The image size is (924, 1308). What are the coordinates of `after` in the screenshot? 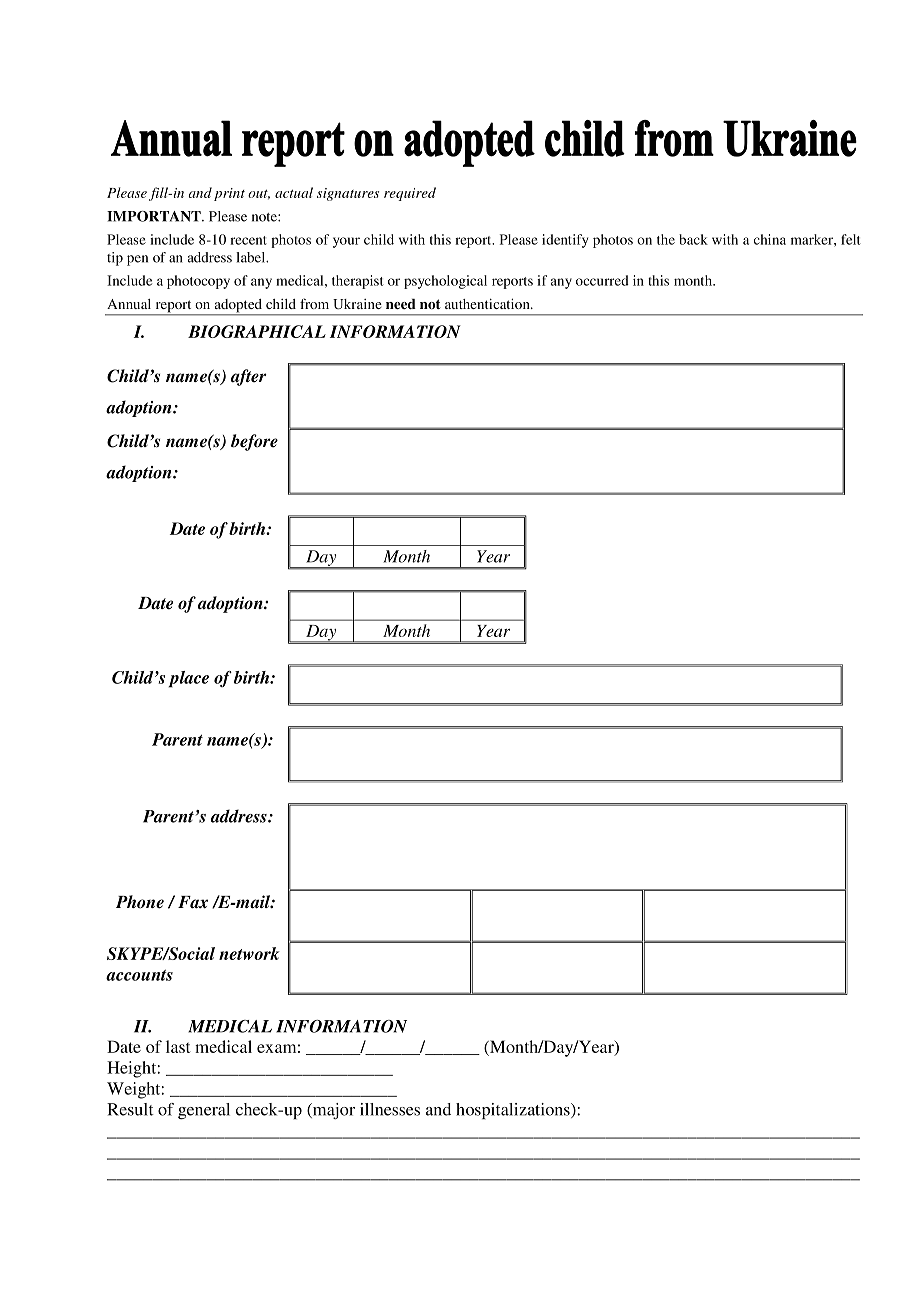 It's located at (249, 377).
